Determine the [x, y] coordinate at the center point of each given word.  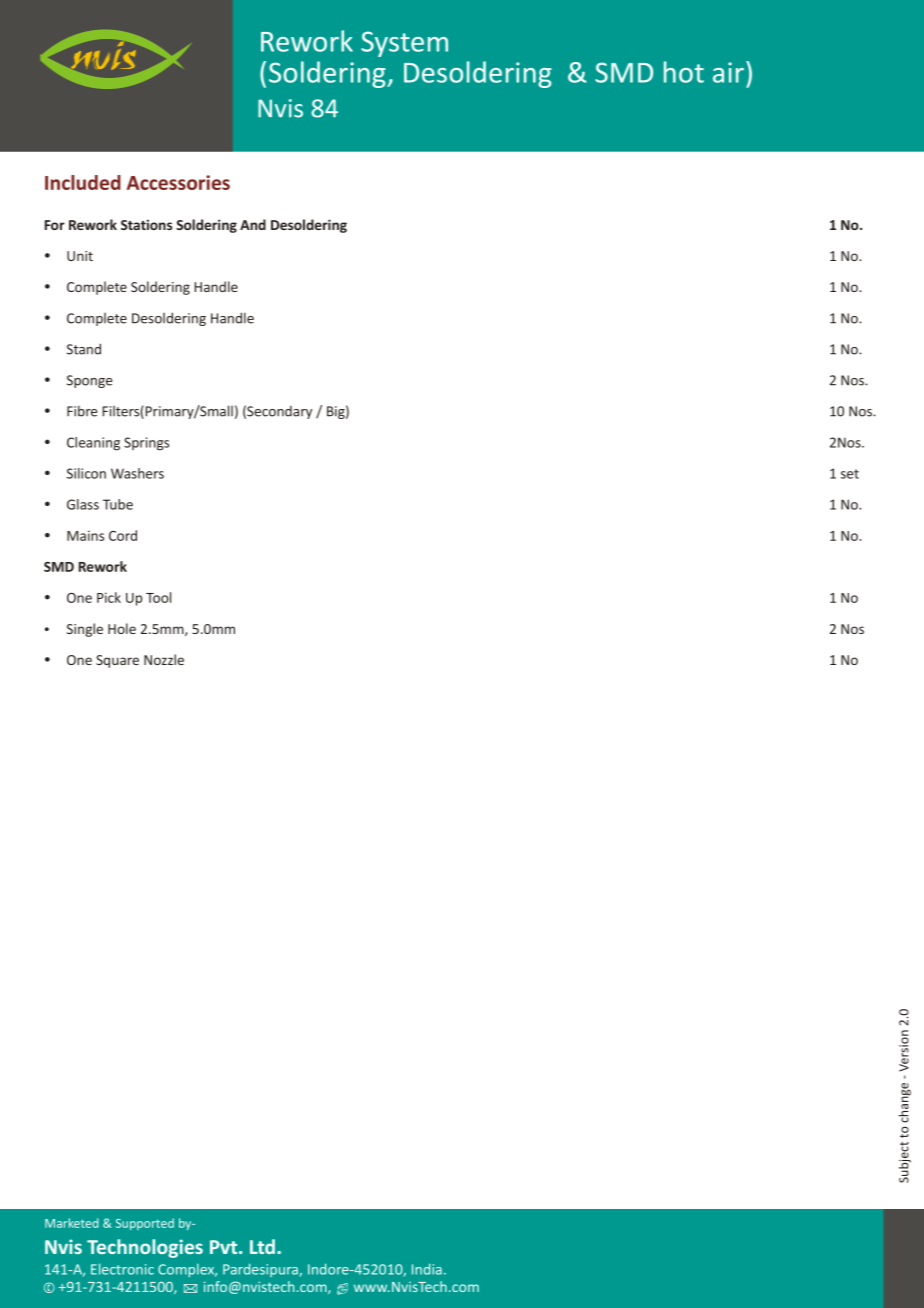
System [404, 44]
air [730, 72]
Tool [158, 597]
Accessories [178, 182]
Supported [145, 1224]
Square [117, 661]
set [850, 474]
